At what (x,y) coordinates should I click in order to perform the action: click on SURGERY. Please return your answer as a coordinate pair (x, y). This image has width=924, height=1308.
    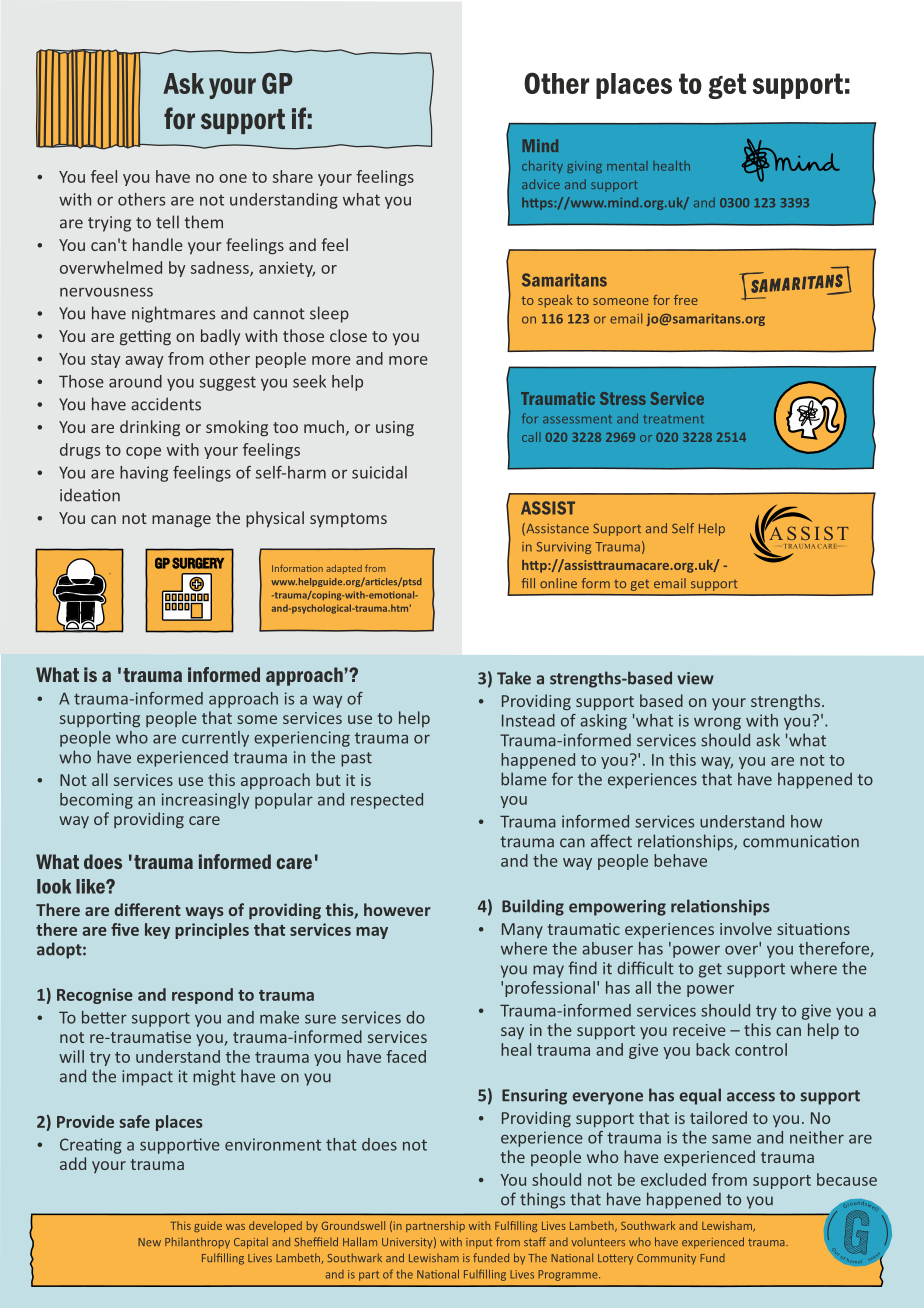
    Looking at the image, I should click on (198, 563).
